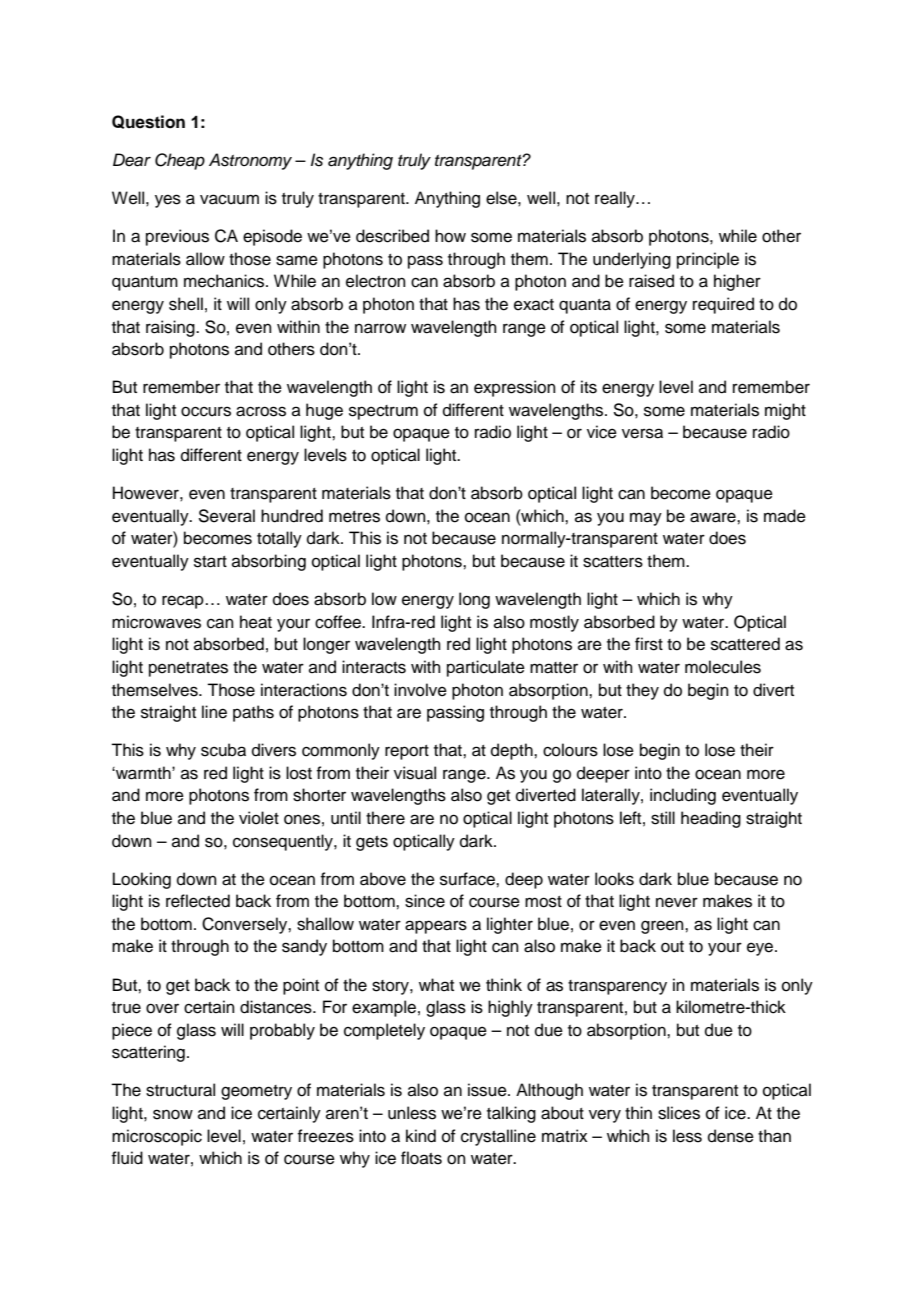 This screenshot has height=1308, width=924. What do you see at coordinates (616, 199) in the screenshot?
I see `really` at bounding box center [616, 199].
